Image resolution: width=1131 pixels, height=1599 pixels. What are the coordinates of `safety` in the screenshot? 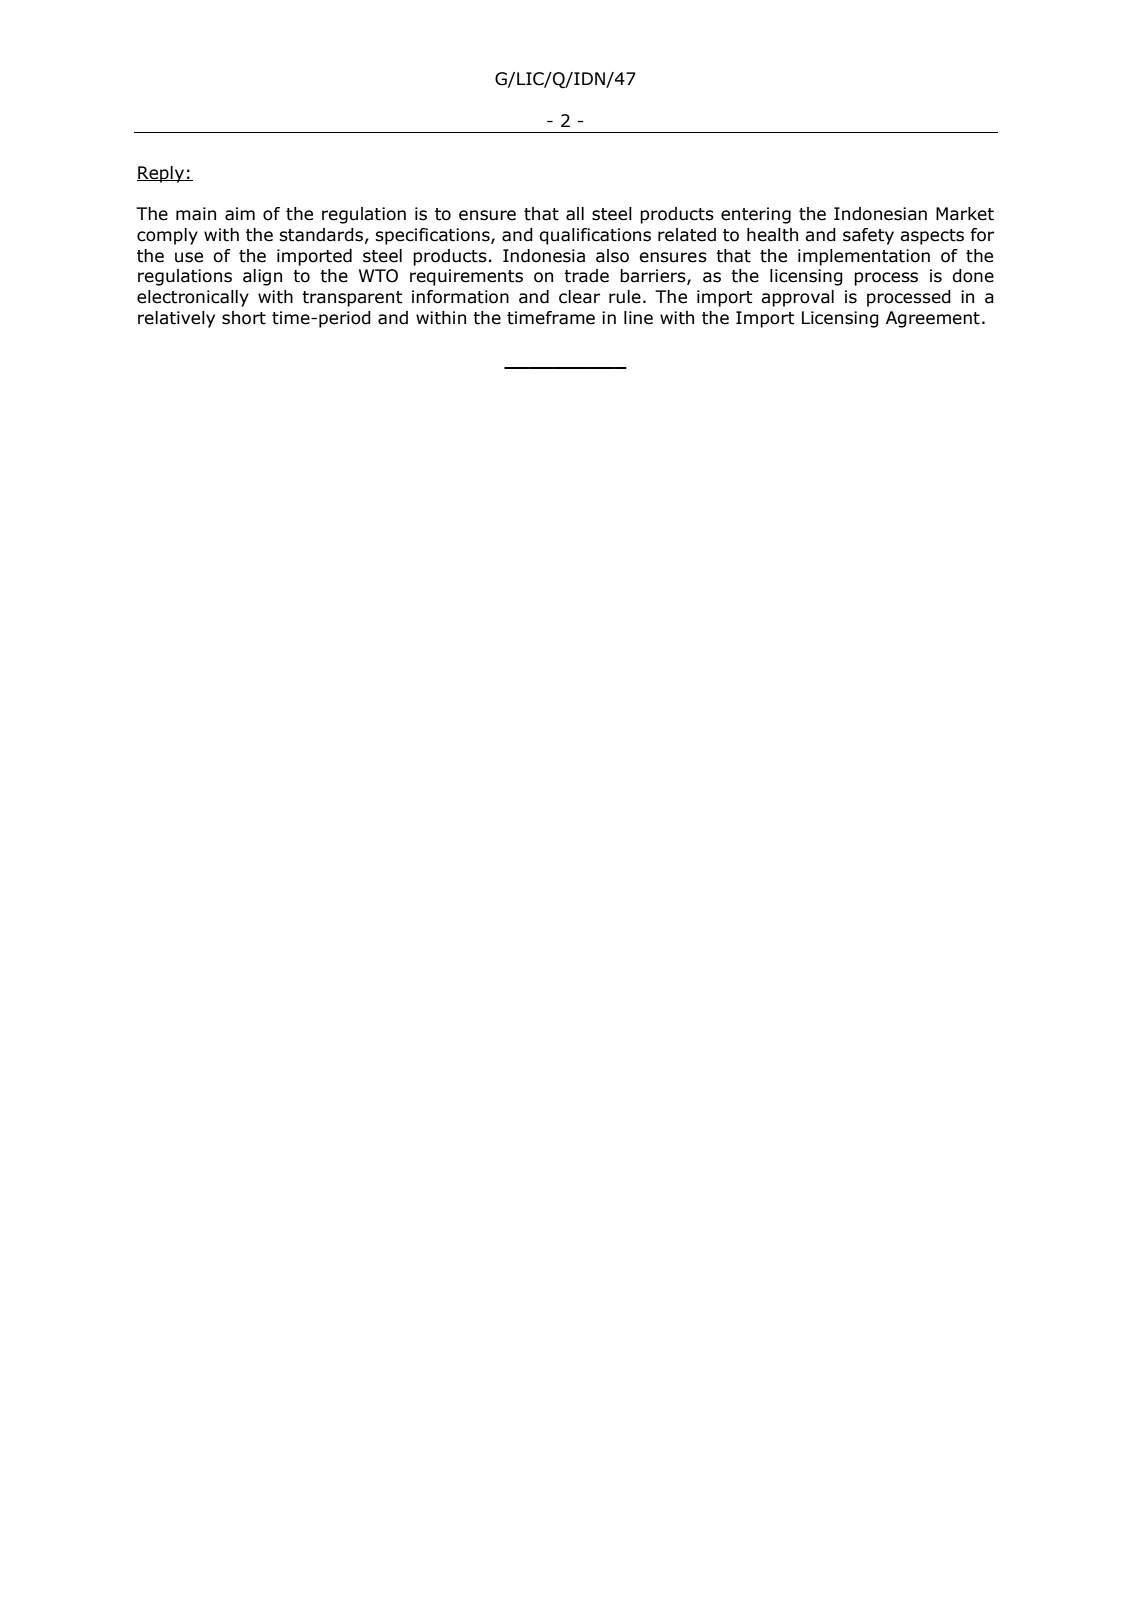 It's located at (868, 236).
